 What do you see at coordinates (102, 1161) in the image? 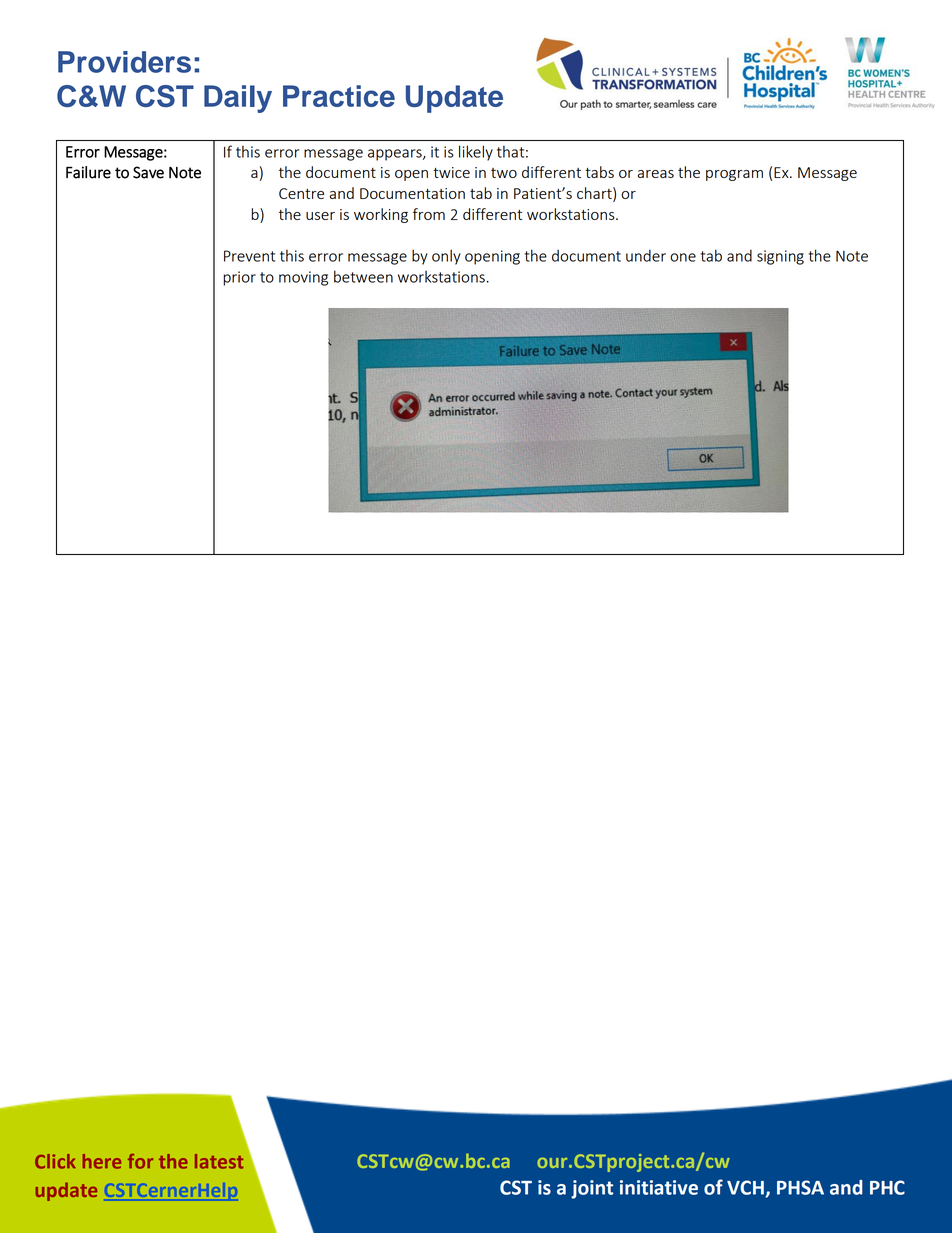
I see `here` at bounding box center [102, 1161].
